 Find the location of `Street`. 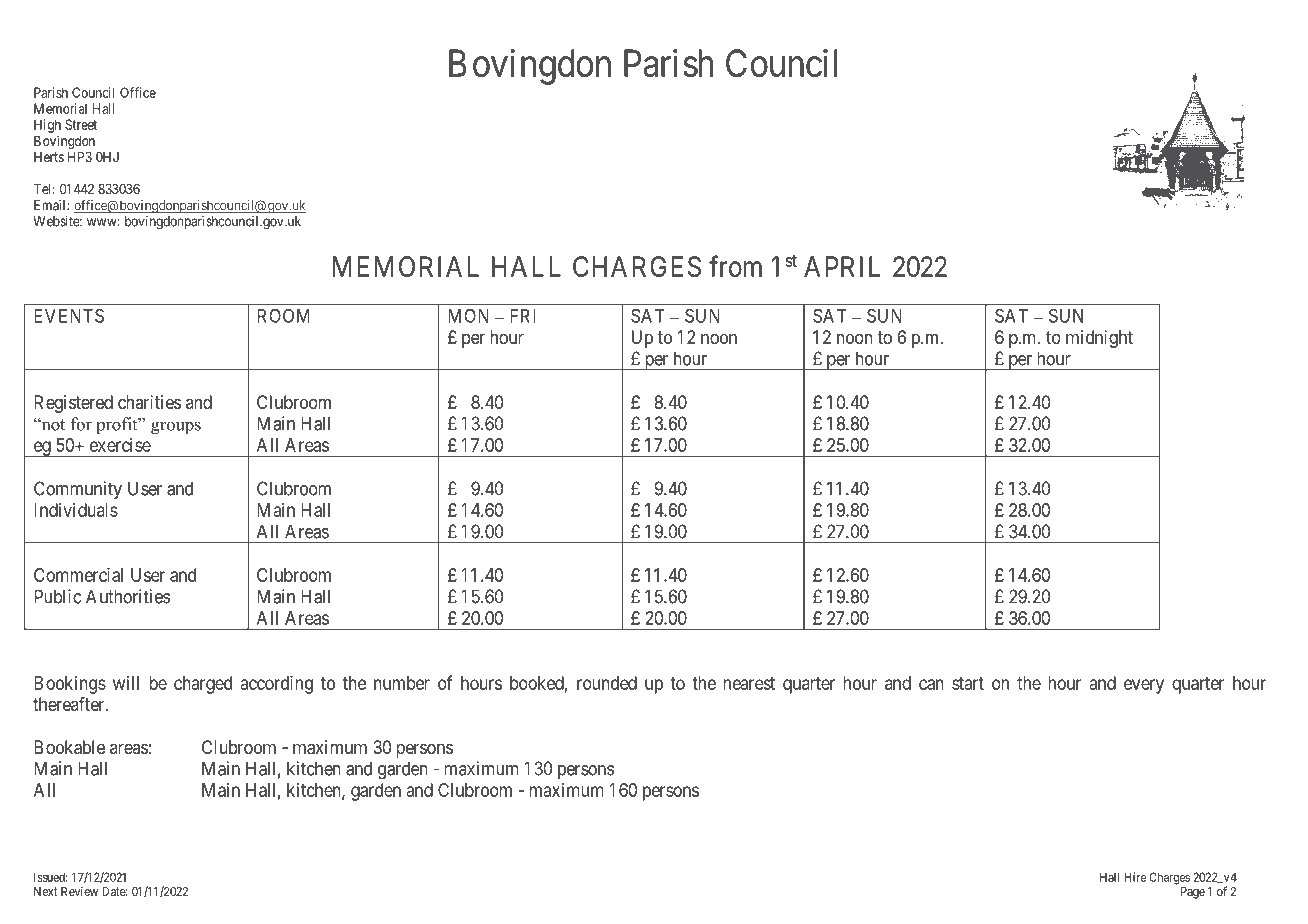

Street is located at coordinates (81, 124).
